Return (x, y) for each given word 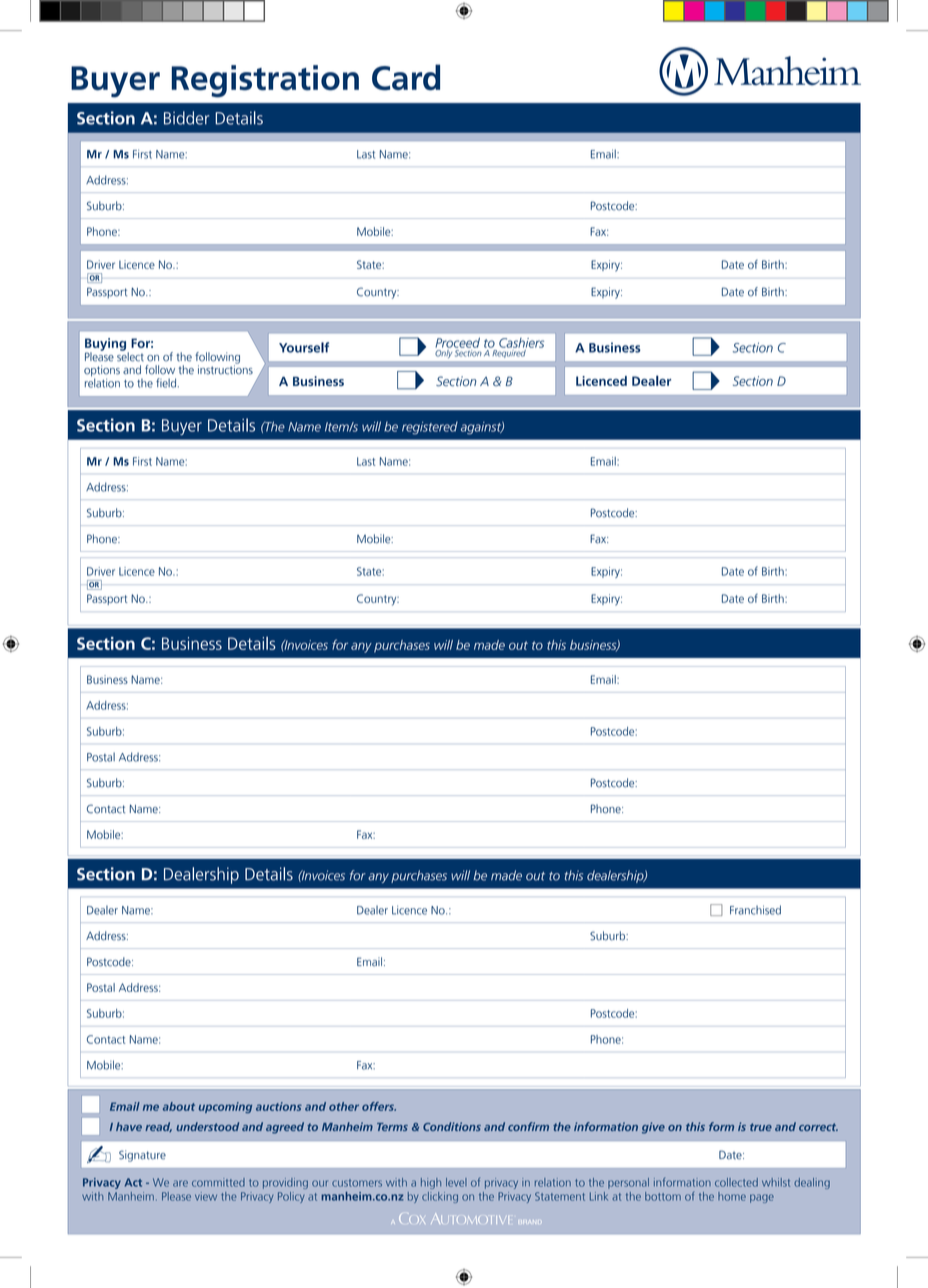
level (456, 1182)
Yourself (304, 347)
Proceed (457, 343)
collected (736, 1182)
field (166, 383)
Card (406, 77)
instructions (225, 369)
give (653, 1128)
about (179, 1106)
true (761, 1127)
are (180, 1183)
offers (379, 1106)
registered (430, 428)
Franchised (755, 910)
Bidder (186, 118)
